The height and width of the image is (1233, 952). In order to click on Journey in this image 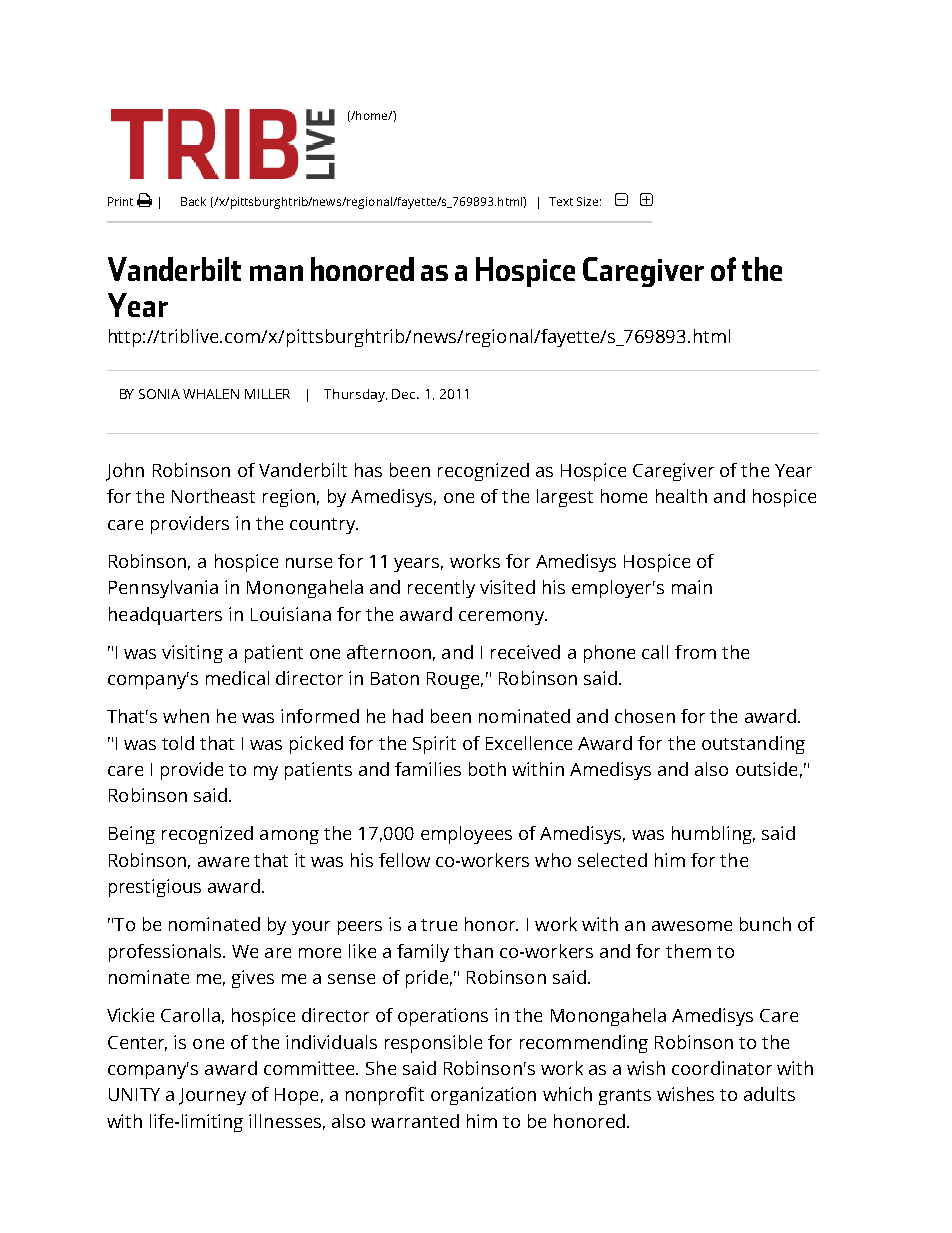, I will do `click(212, 1096)`.
